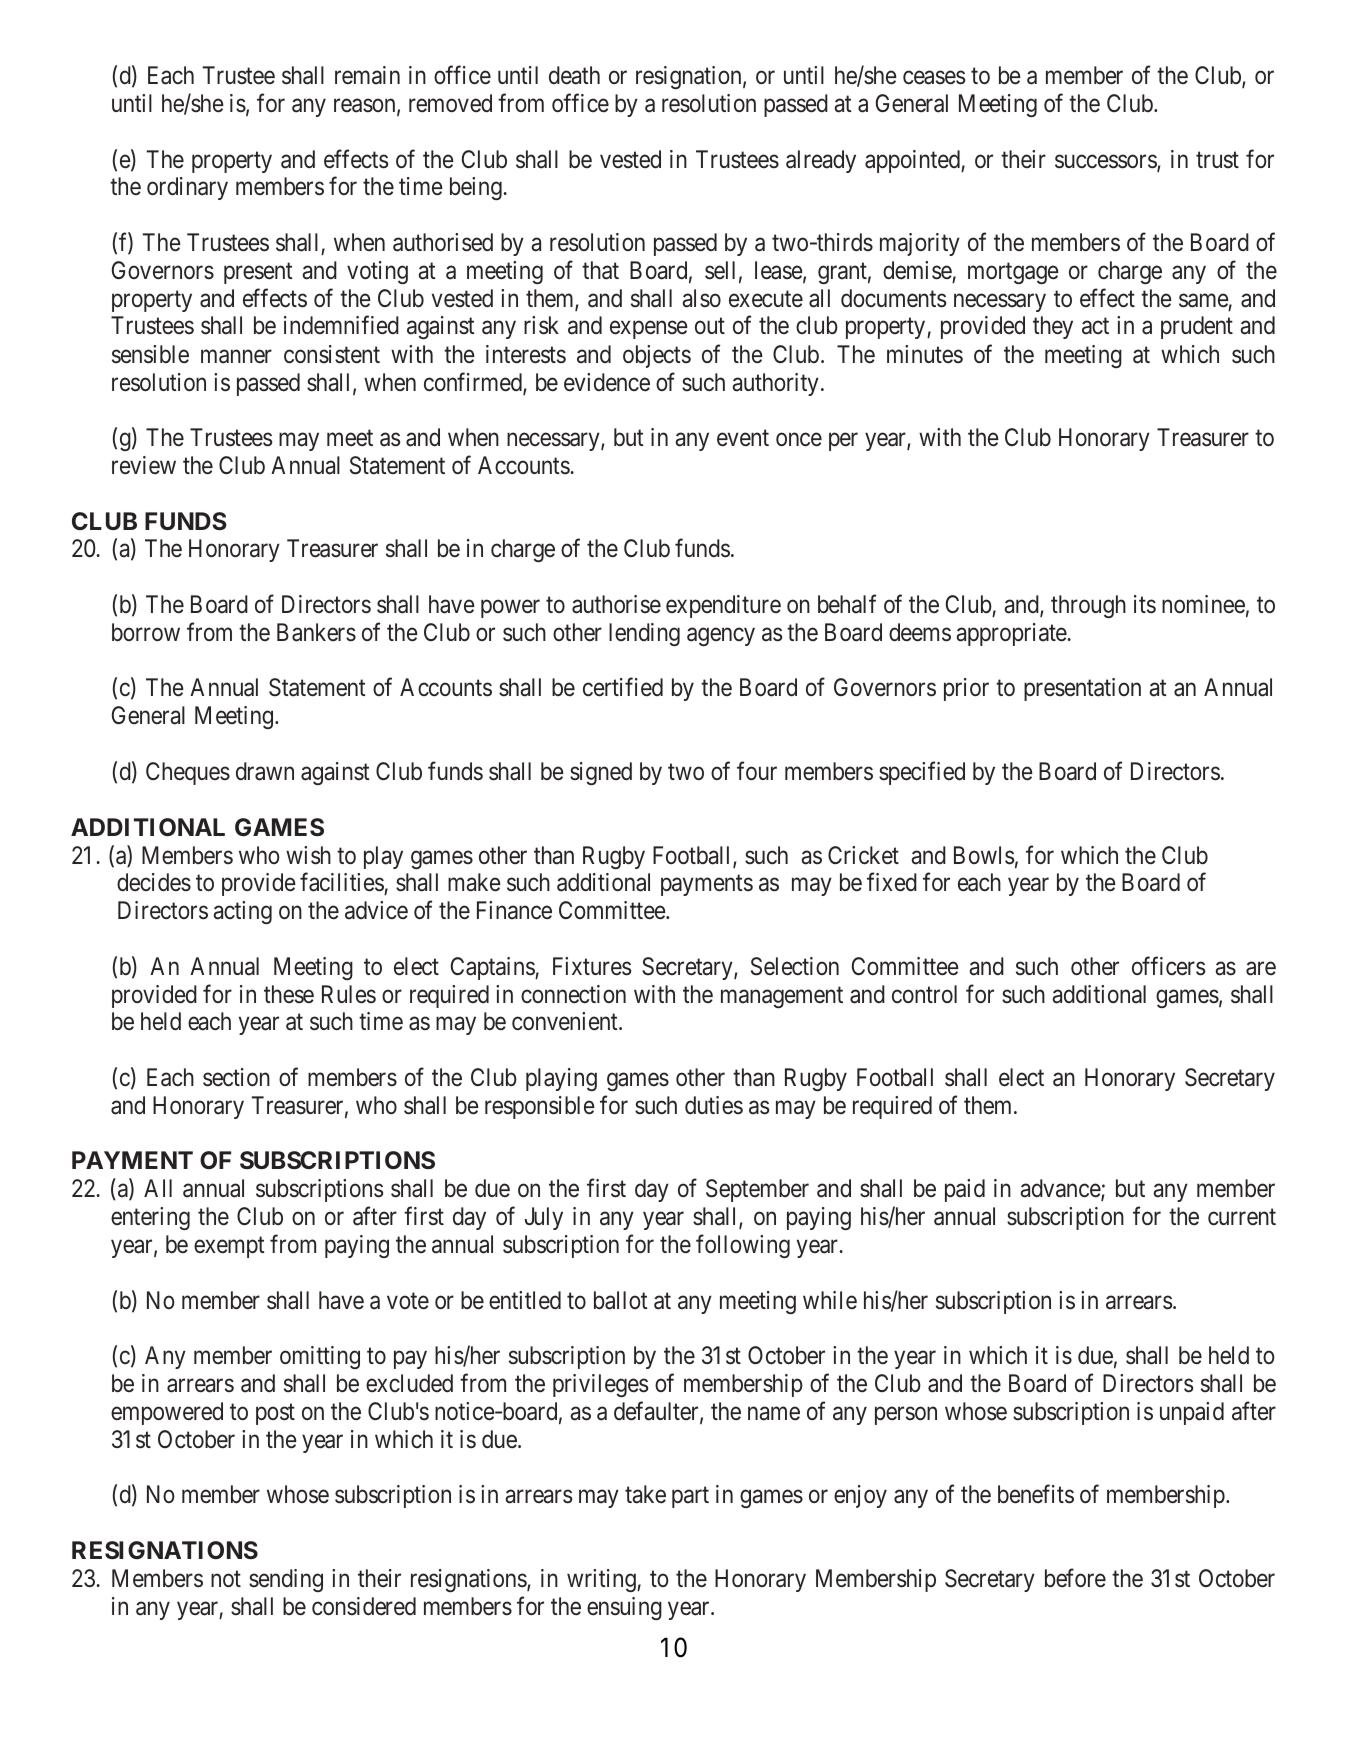 The height and width of the image is (1742, 1346). What do you see at coordinates (229, 1247) in the image?
I see `exempt` at bounding box center [229, 1247].
